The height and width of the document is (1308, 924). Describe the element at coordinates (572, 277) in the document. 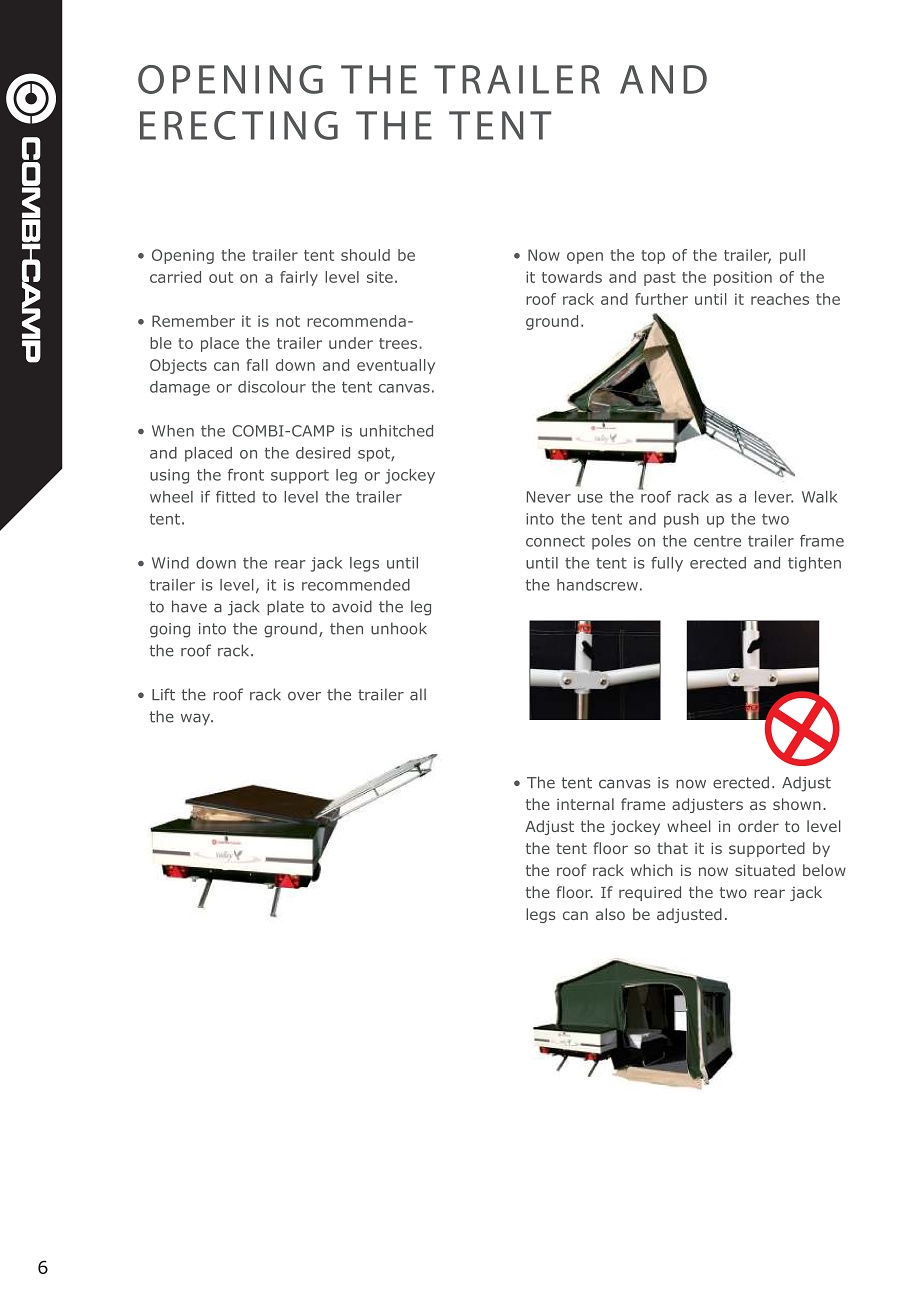

I see `towards` at that location.
